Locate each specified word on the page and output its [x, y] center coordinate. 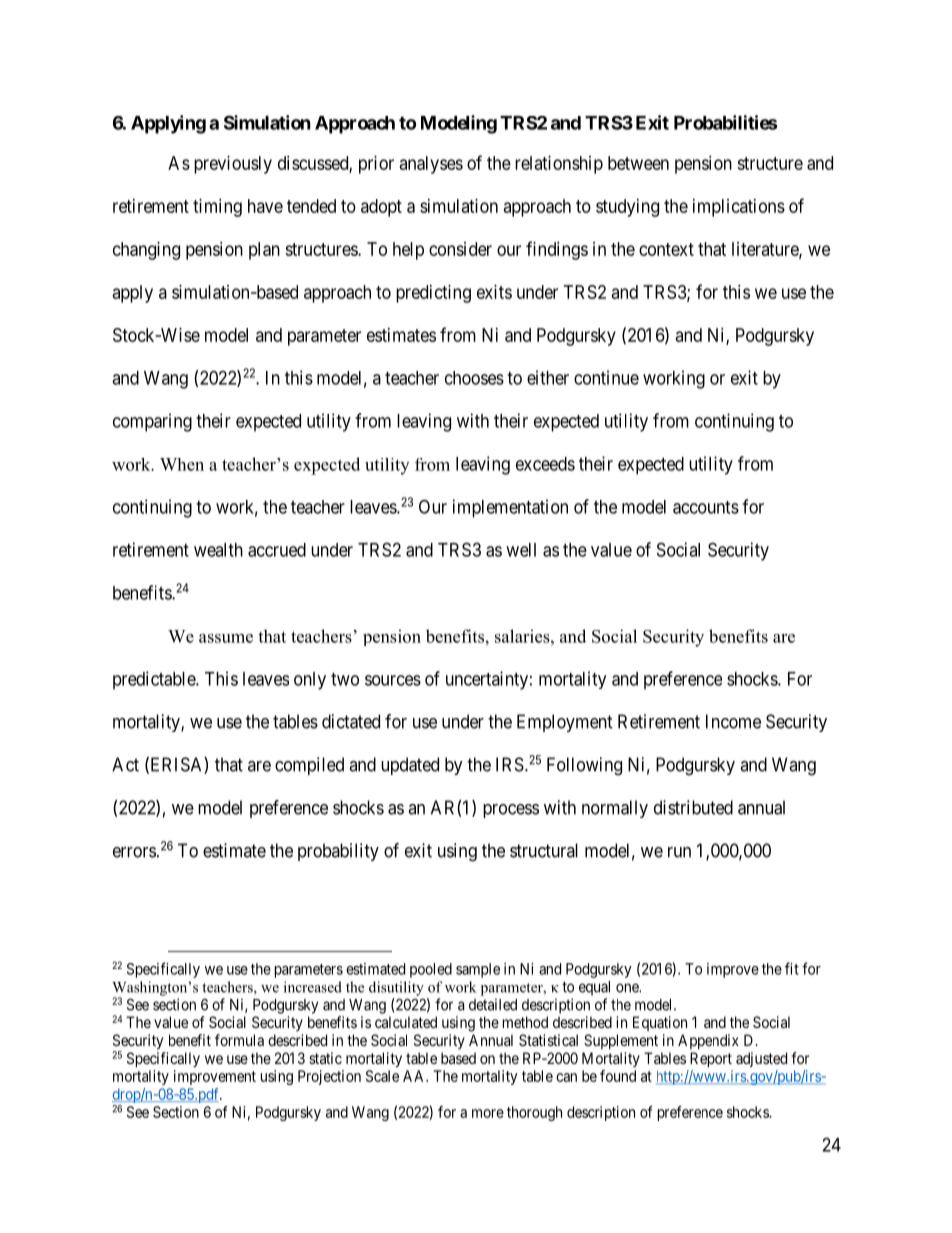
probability [338, 852]
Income [733, 721]
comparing [152, 422]
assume [226, 638]
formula [239, 1040]
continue [606, 377]
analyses [431, 165]
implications [739, 208]
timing [217, 208]
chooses [474, 378]
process [511, 811]
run [679, 852]
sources [393, 680]
